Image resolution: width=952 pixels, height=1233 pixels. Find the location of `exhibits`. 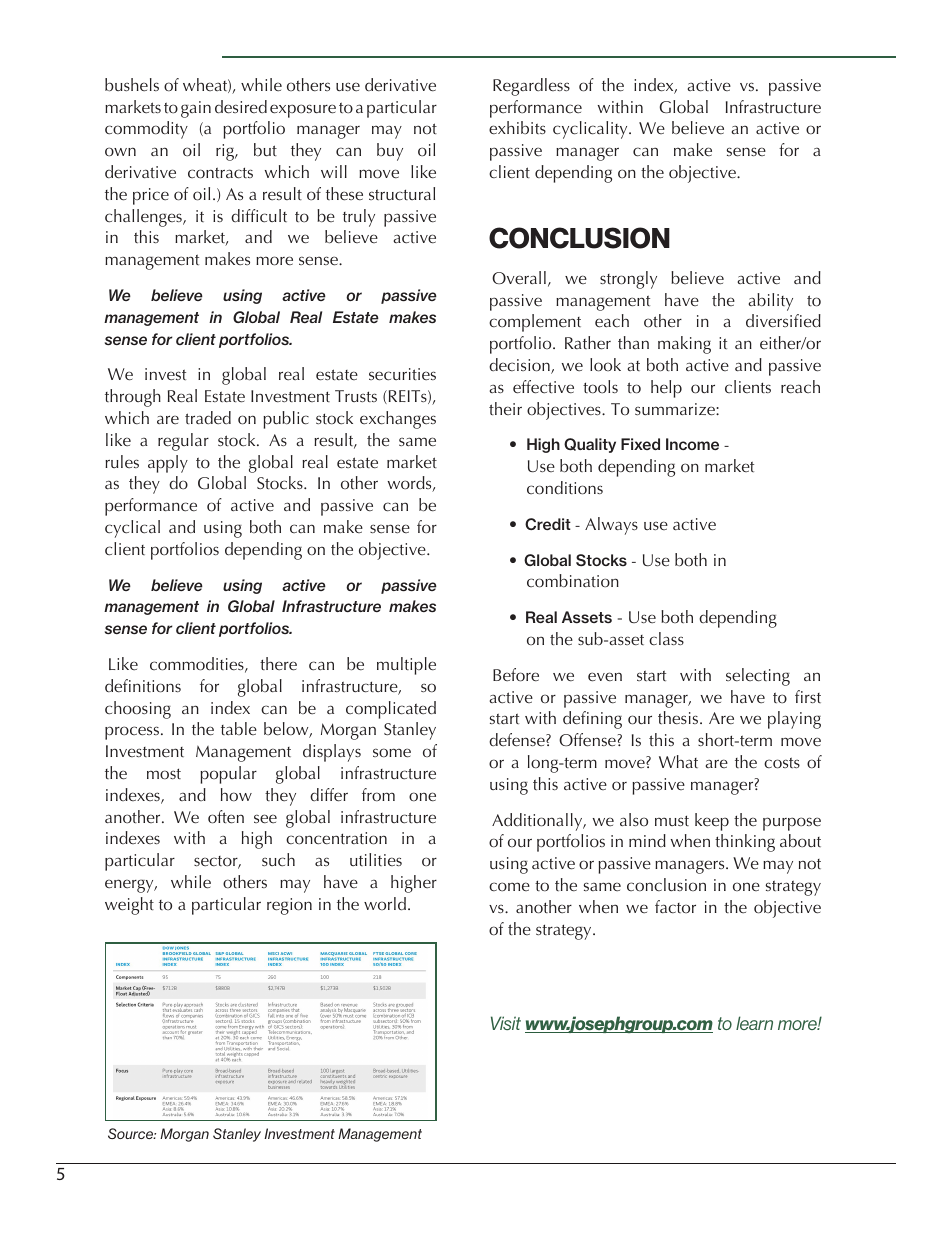

exhibits is located at coordinates (517, 128).
